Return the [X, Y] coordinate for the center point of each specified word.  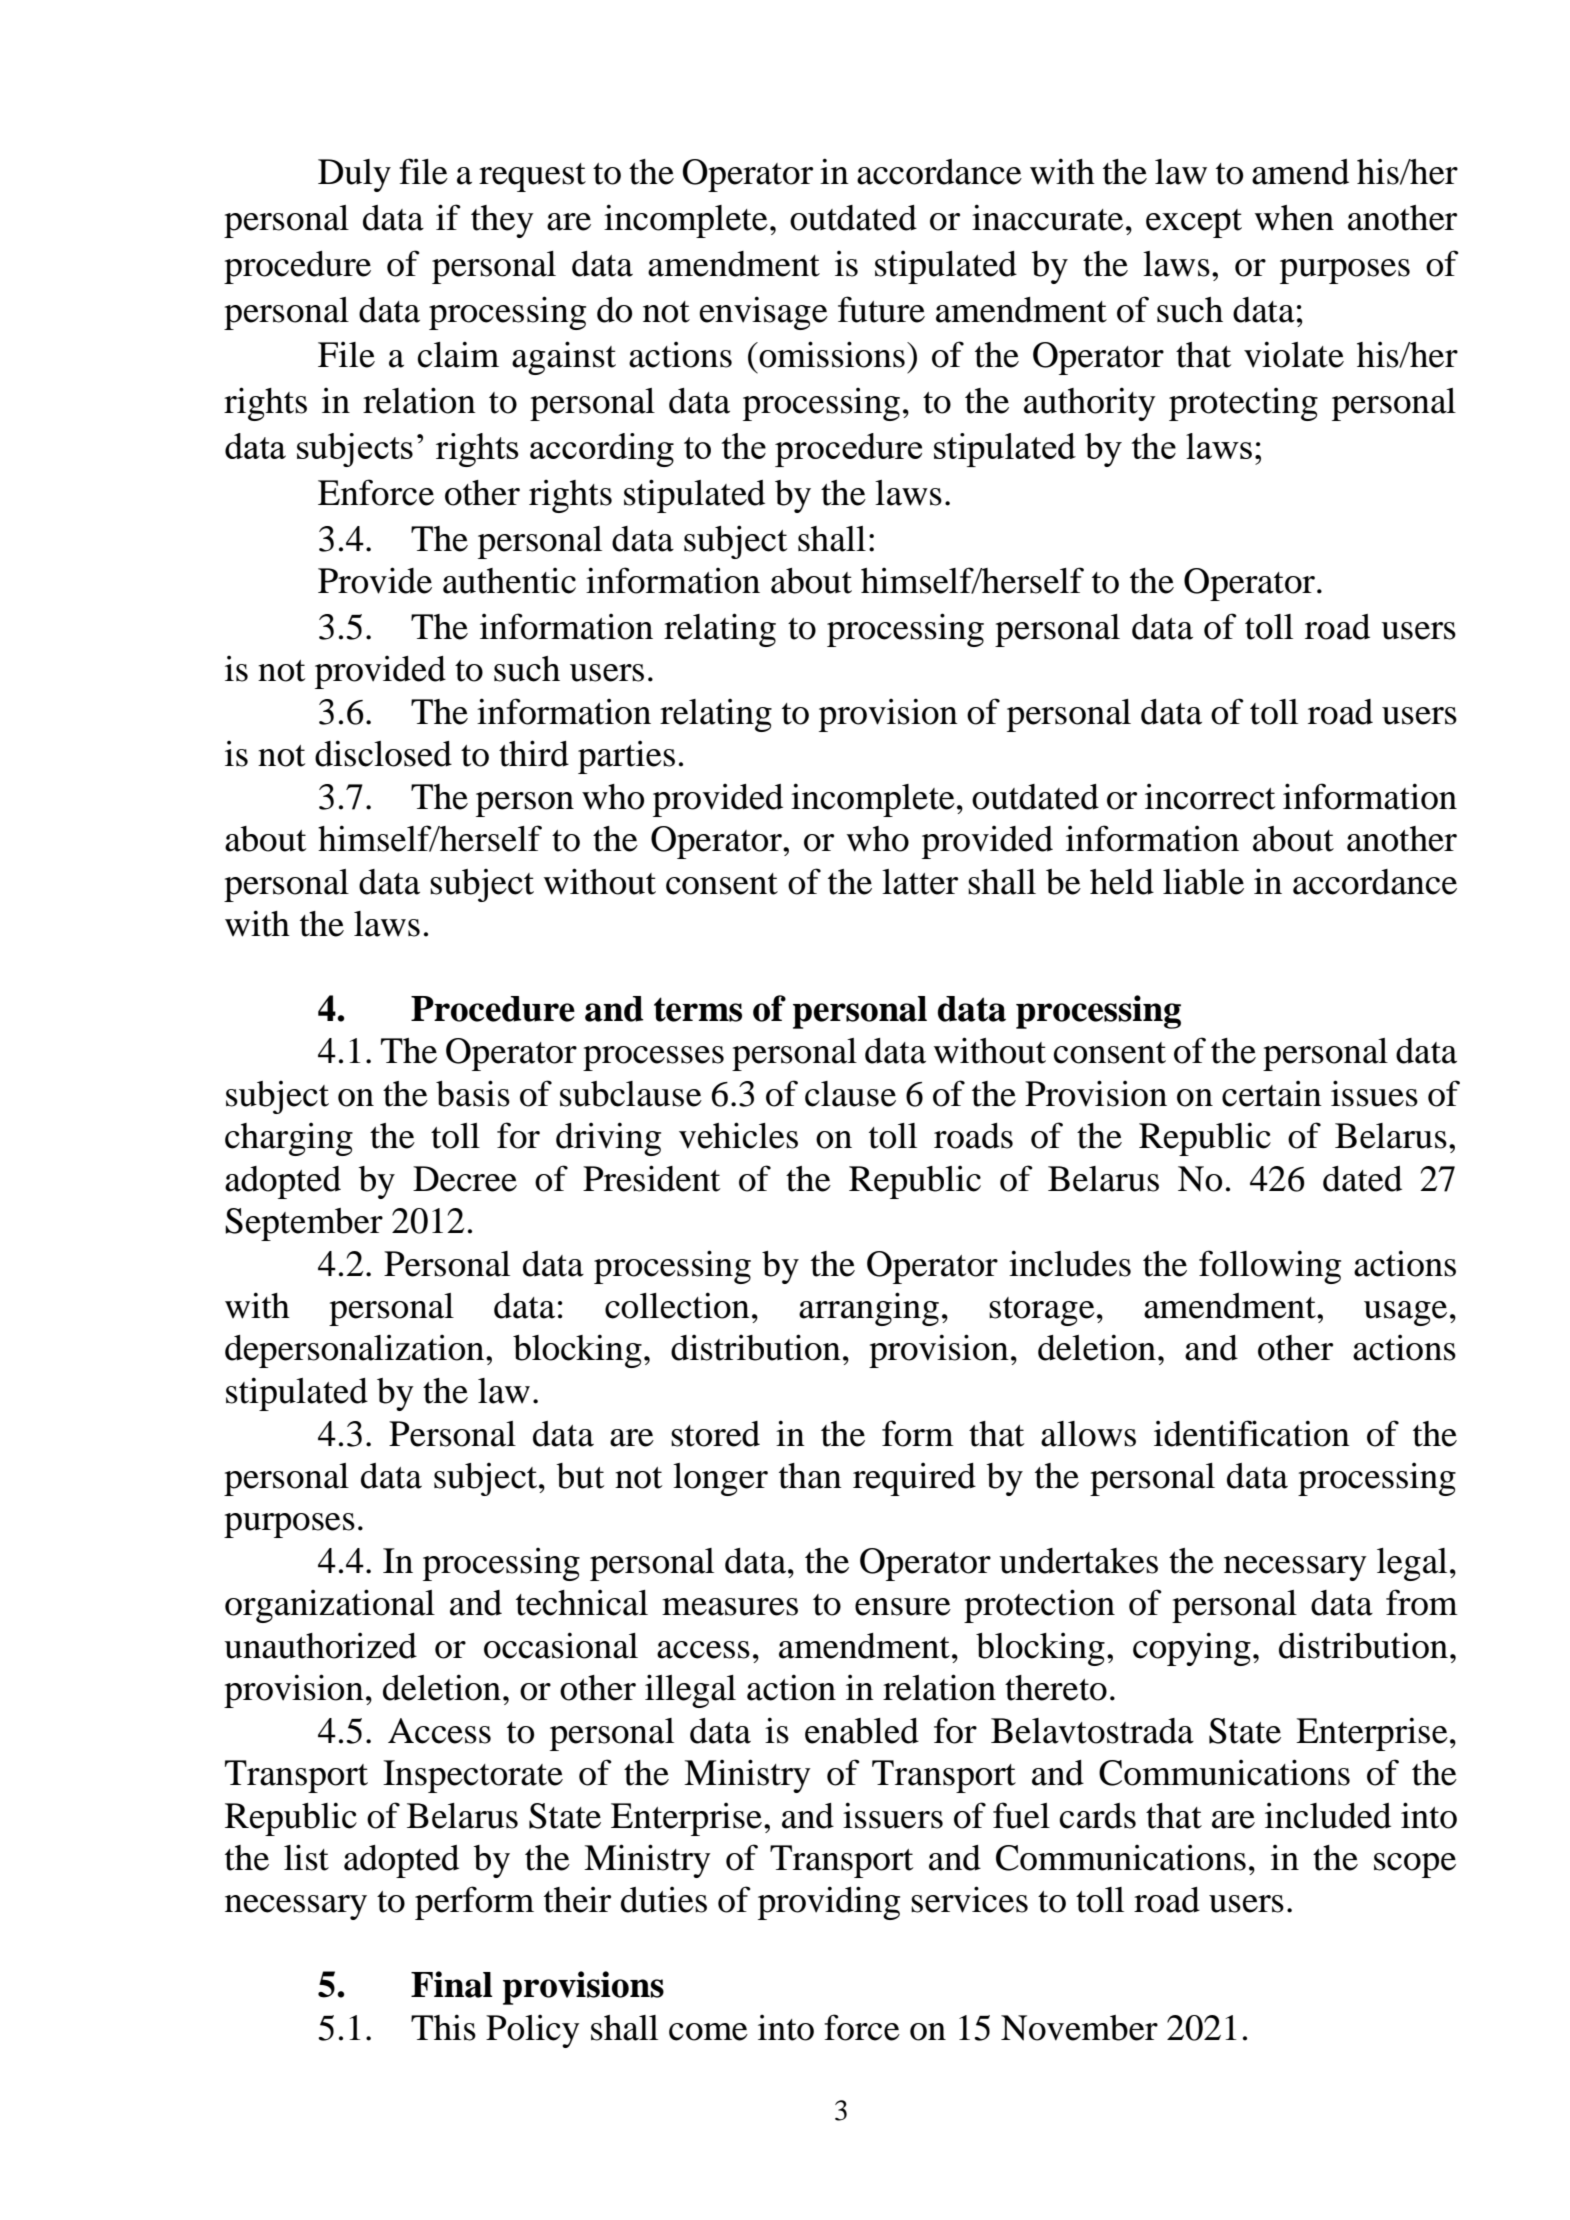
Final [452, 1984]
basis [473, 1093]
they [502, 221]
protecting [1243, 404]
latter [920, 882]
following [1270, 1267]
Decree [465, 1179]
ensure [903, 1607]
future [881, 309]
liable [1203, 881]
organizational [330, 1606]
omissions [831, 354]
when [1294, 218]
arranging [869, 1309]
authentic [509, 580]
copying [1192, 1649]
